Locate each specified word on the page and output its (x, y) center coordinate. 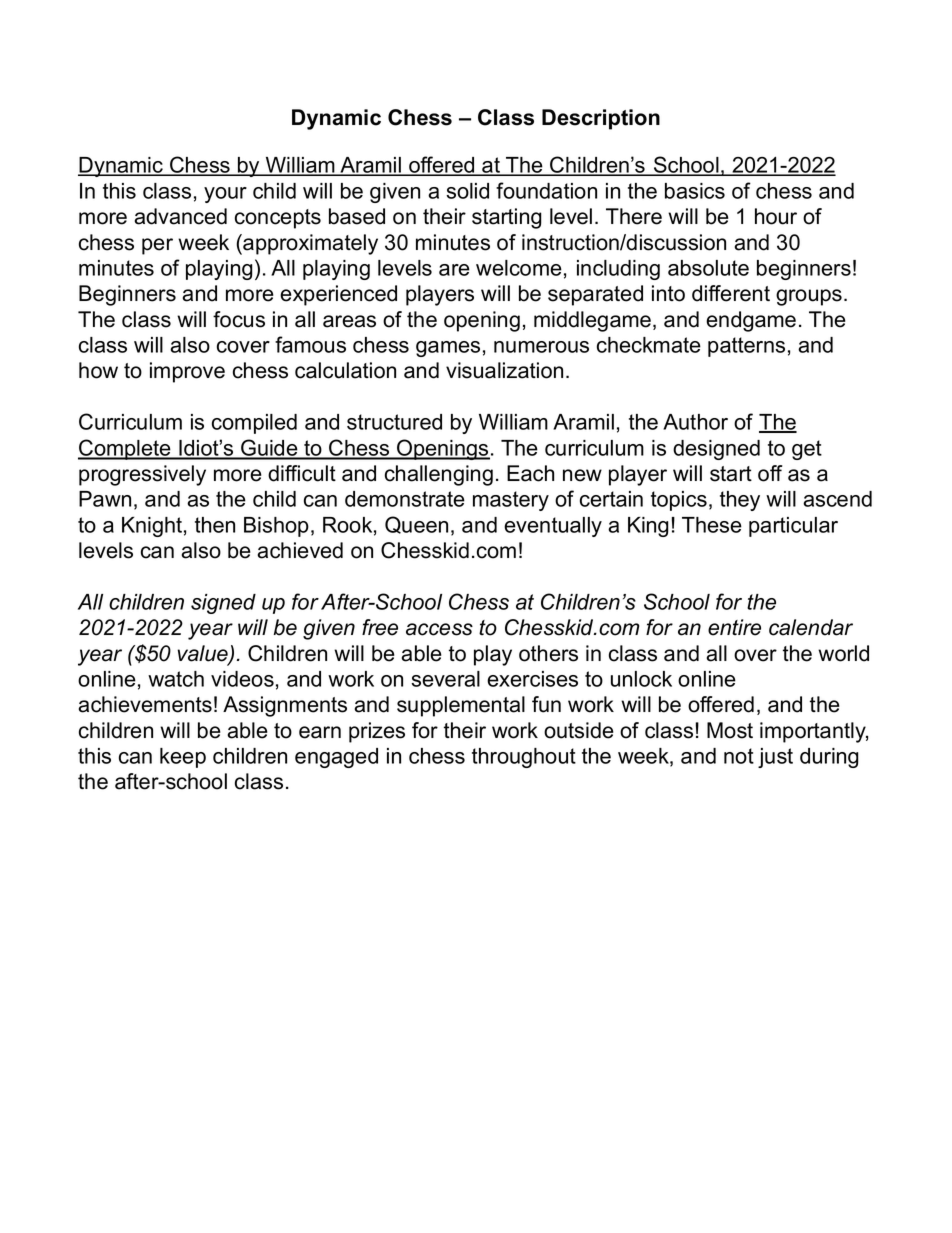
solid (467, 191)
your (225, 195)
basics (695, 191)
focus (239, 319)
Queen (416, 525)
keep (183, 758)
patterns (746, 347)
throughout (524, 758)
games (448, 349)
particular (793, 527)
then (215, 525)
